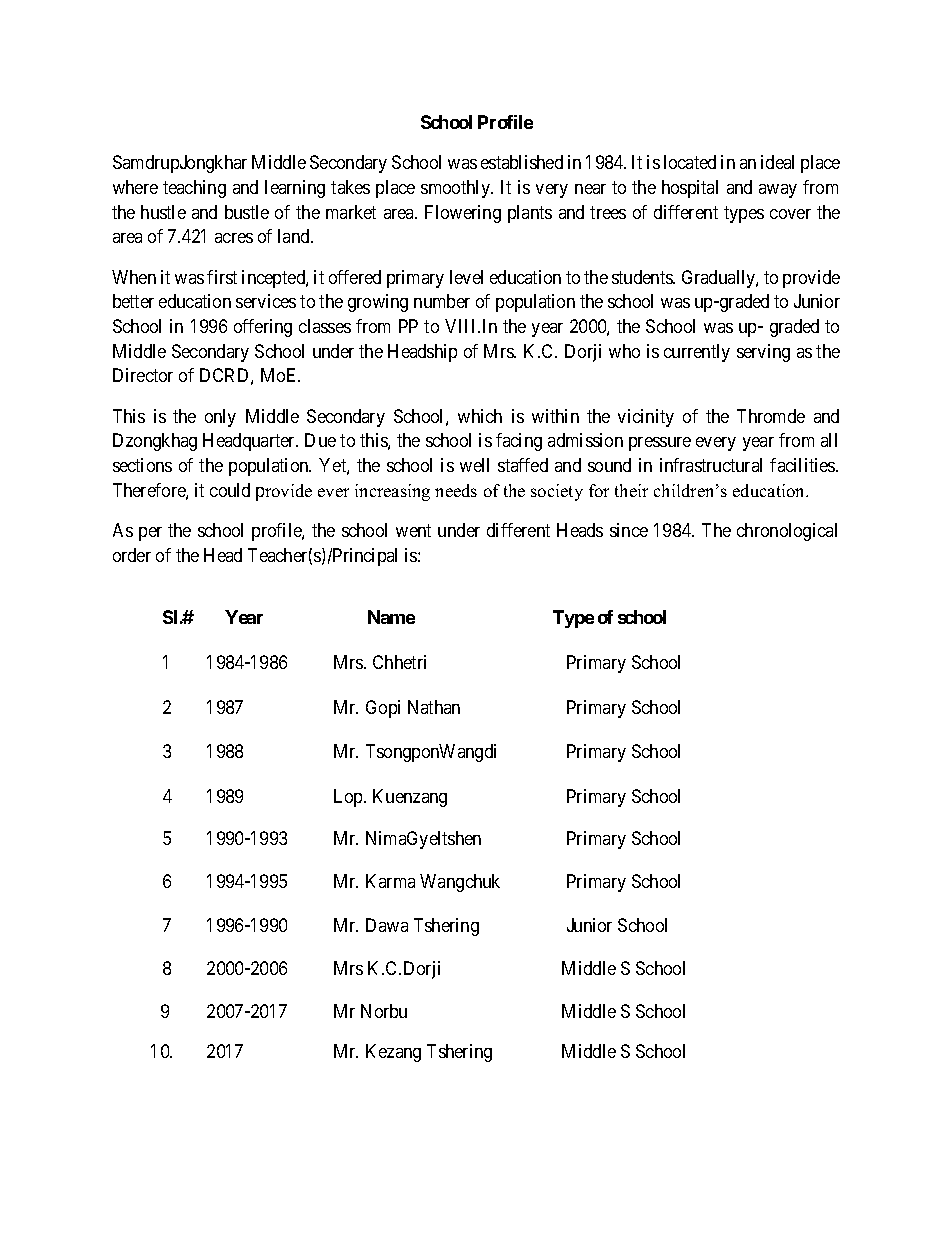  What do you see at coordinates (194, 189) in the screenshot?
I see `teaching` at bounding box center [194, 189].
